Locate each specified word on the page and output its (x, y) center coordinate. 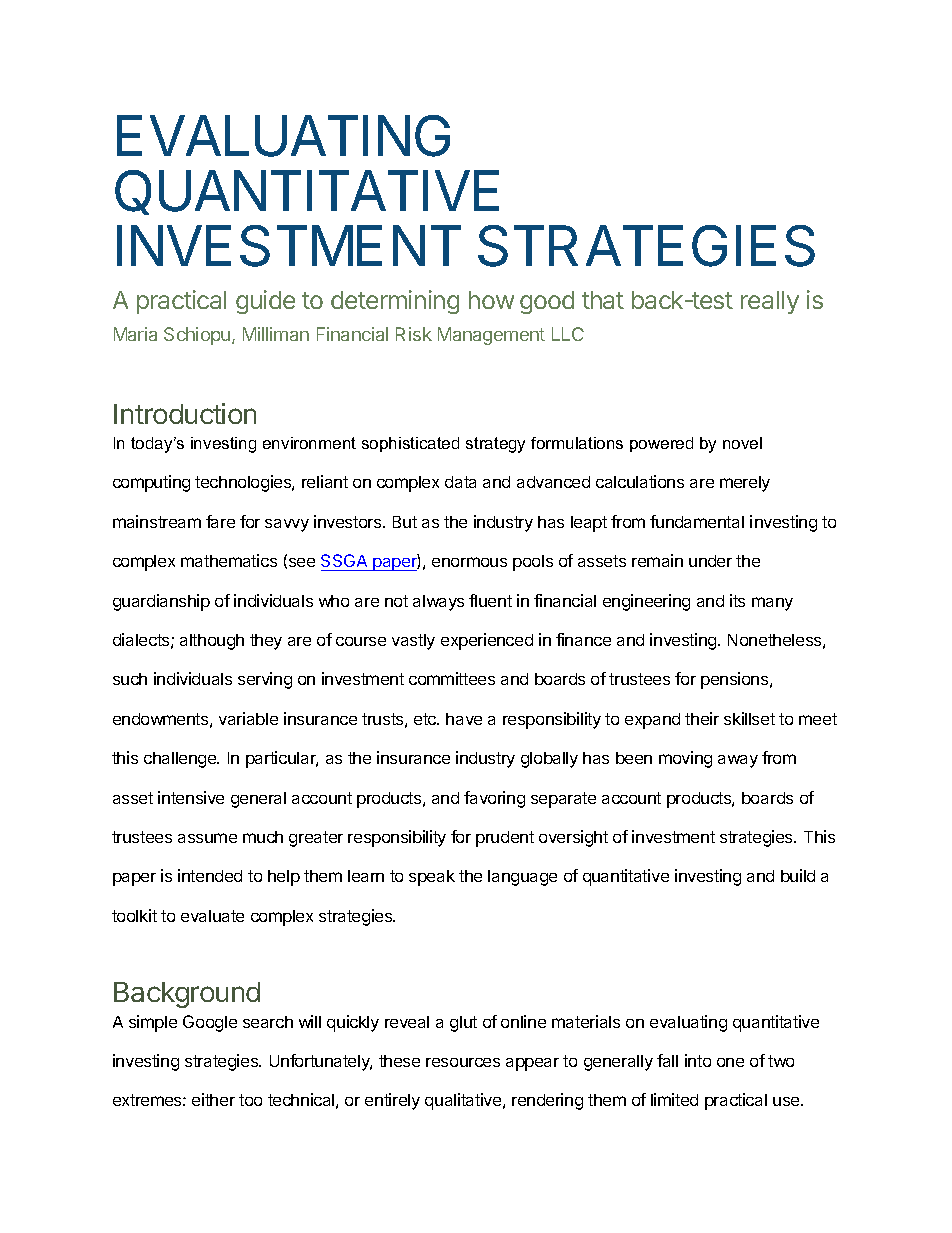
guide (265, 302)
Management (491, 336)
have (464, 719)
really (770, 302)
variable (248, 718)
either (213, 1099)
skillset (749, 718)
